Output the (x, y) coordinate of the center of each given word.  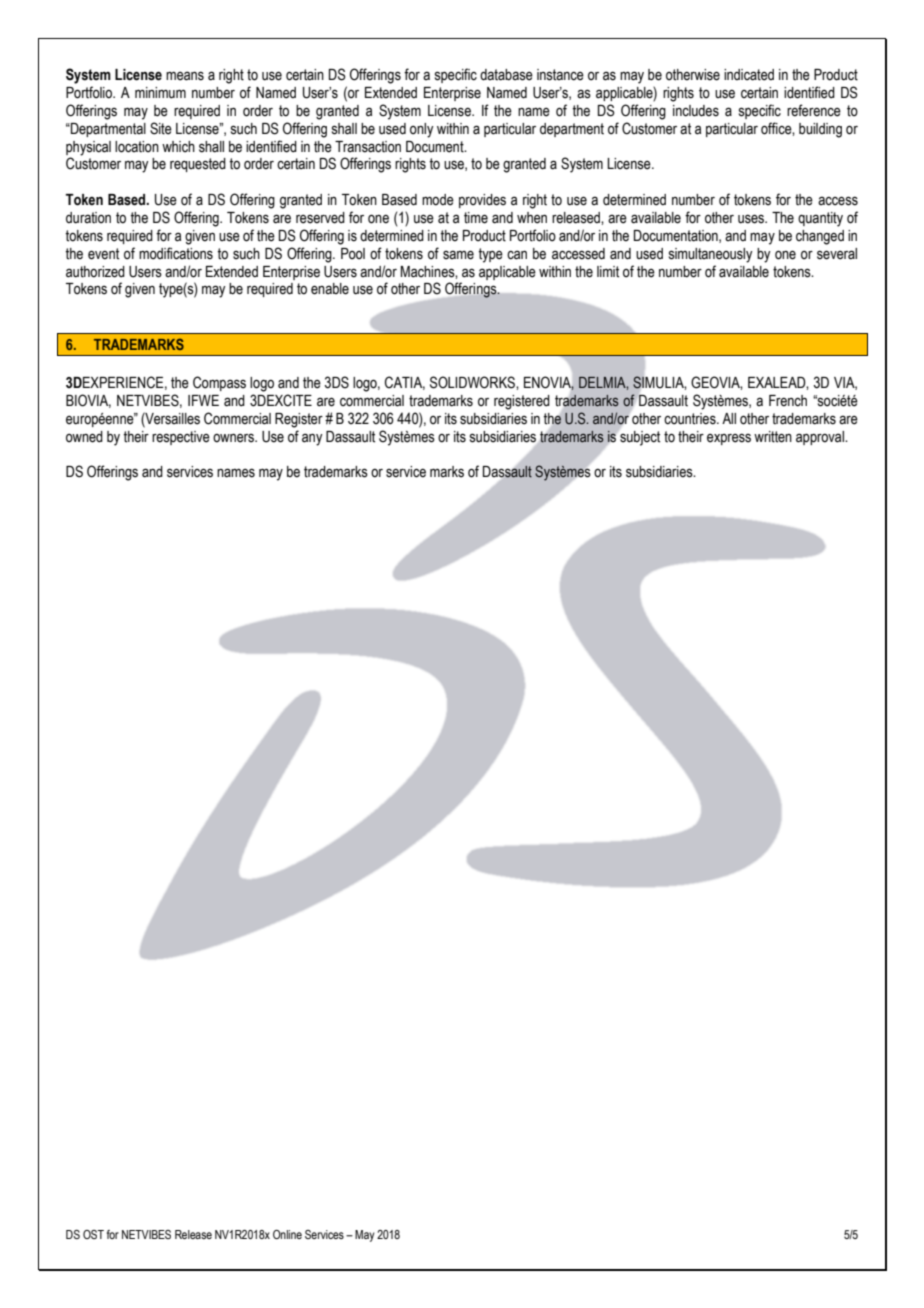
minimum (160, 93)
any (312, 439)
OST (93, 1234)
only (422, 130)
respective (181, 438)
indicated (749, 75)
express (729, 439)
